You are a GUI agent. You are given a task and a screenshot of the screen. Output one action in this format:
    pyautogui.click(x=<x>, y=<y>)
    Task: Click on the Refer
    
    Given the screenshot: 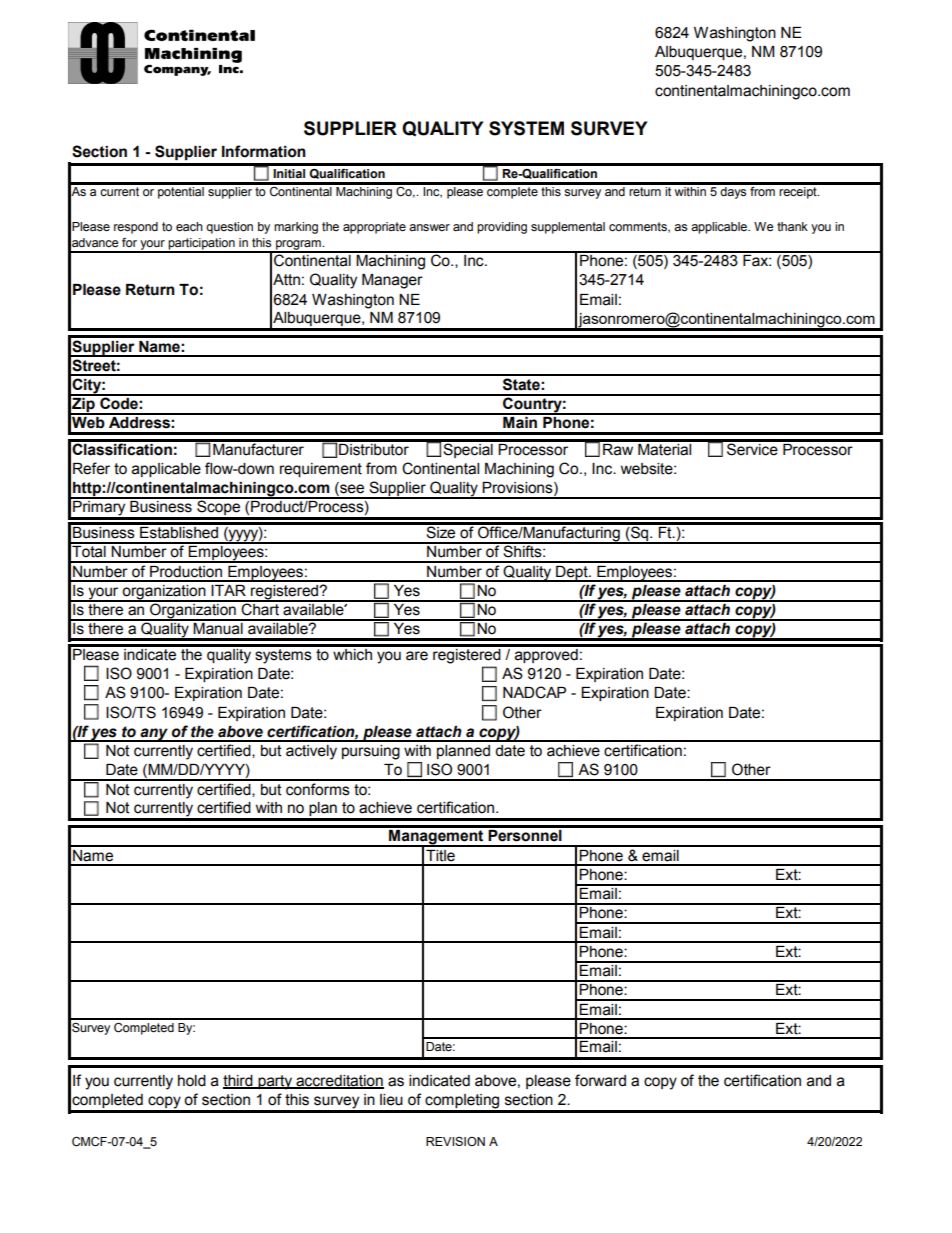 What is the action you would take?
    pyautogui.click(x=91, y=468)
